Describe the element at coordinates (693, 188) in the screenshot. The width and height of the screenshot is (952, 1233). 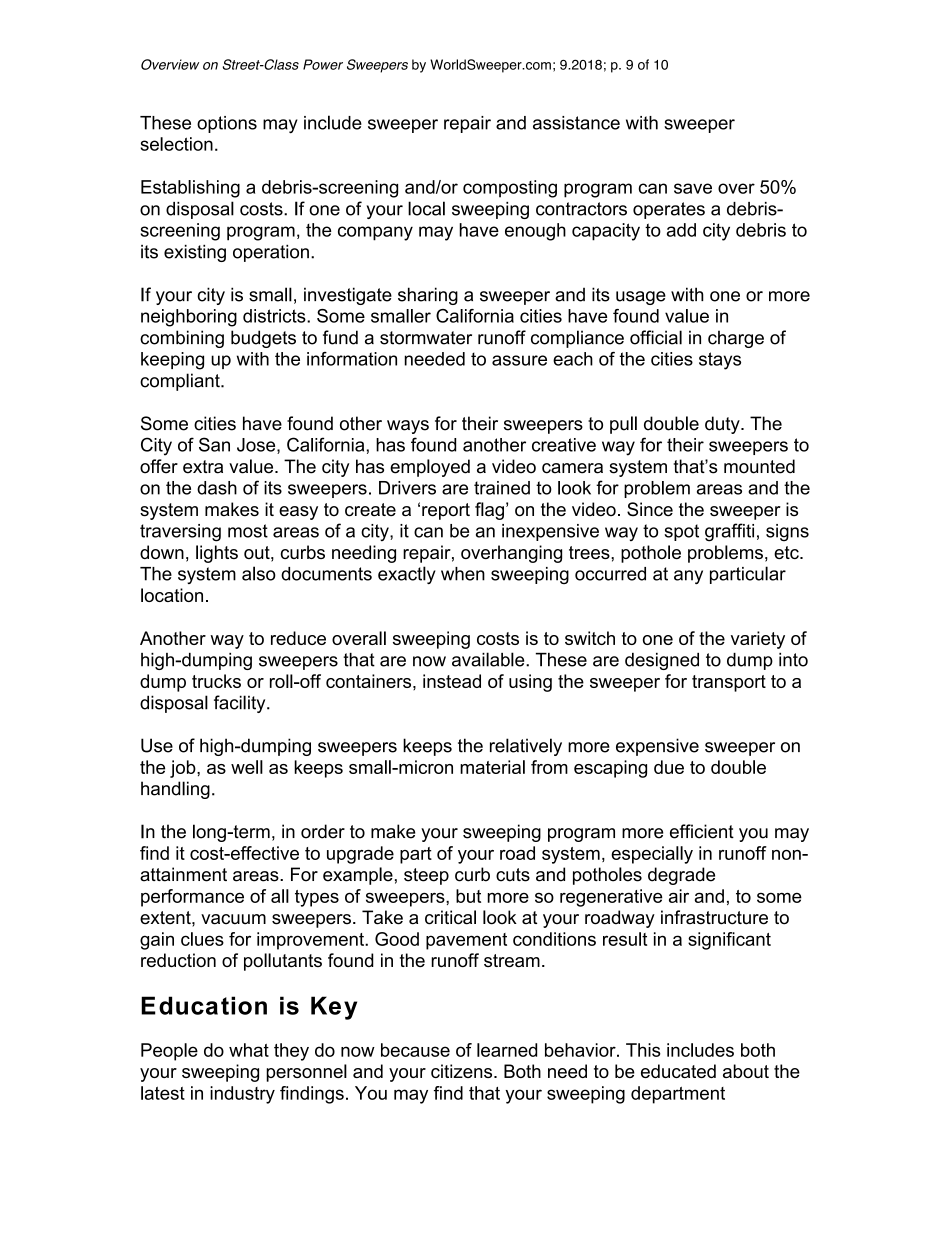
I see `save` at that location.
